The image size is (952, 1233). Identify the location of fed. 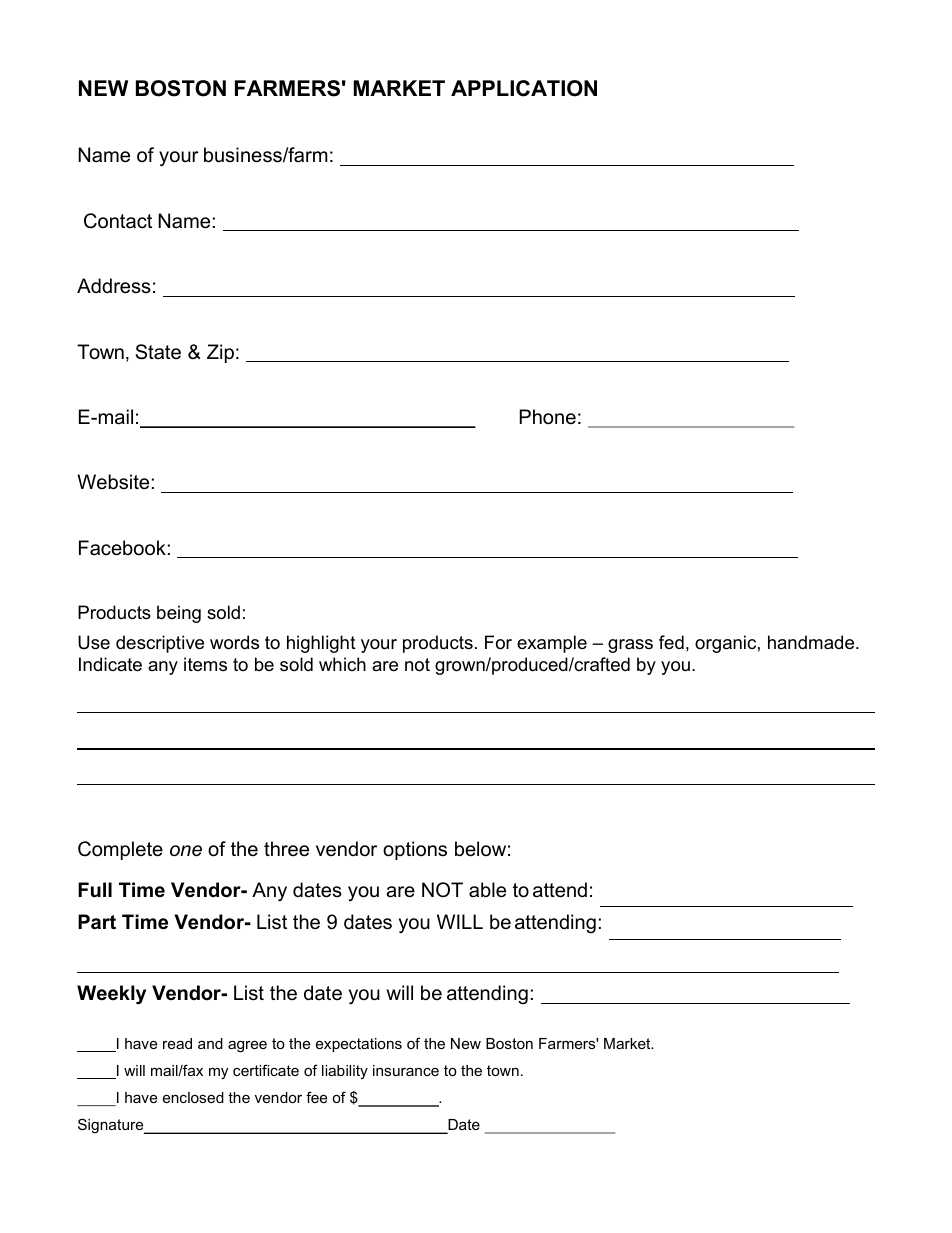
(671, 642).
